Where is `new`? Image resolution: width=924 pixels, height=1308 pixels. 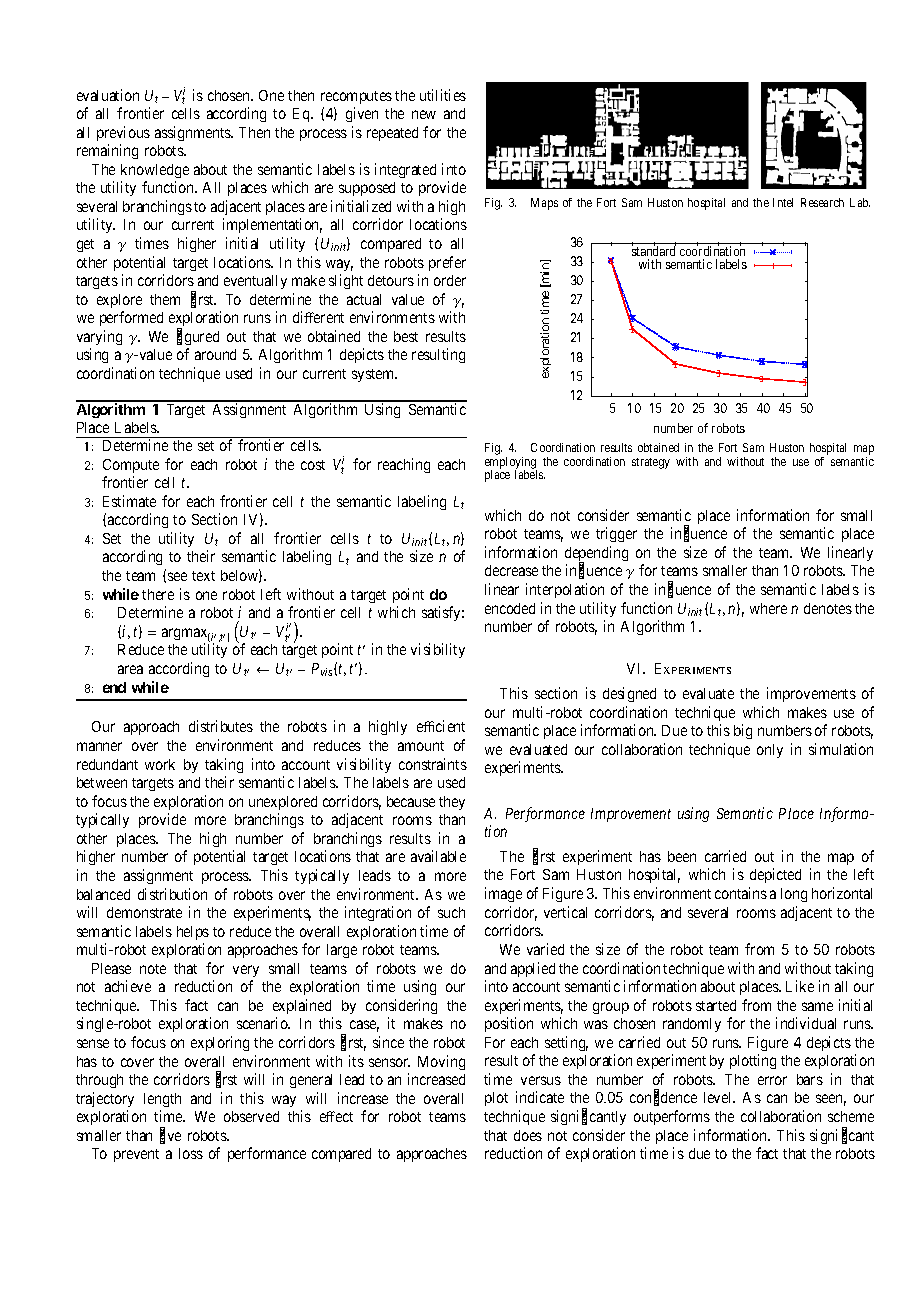 new is located at coordinates (424, 114).
